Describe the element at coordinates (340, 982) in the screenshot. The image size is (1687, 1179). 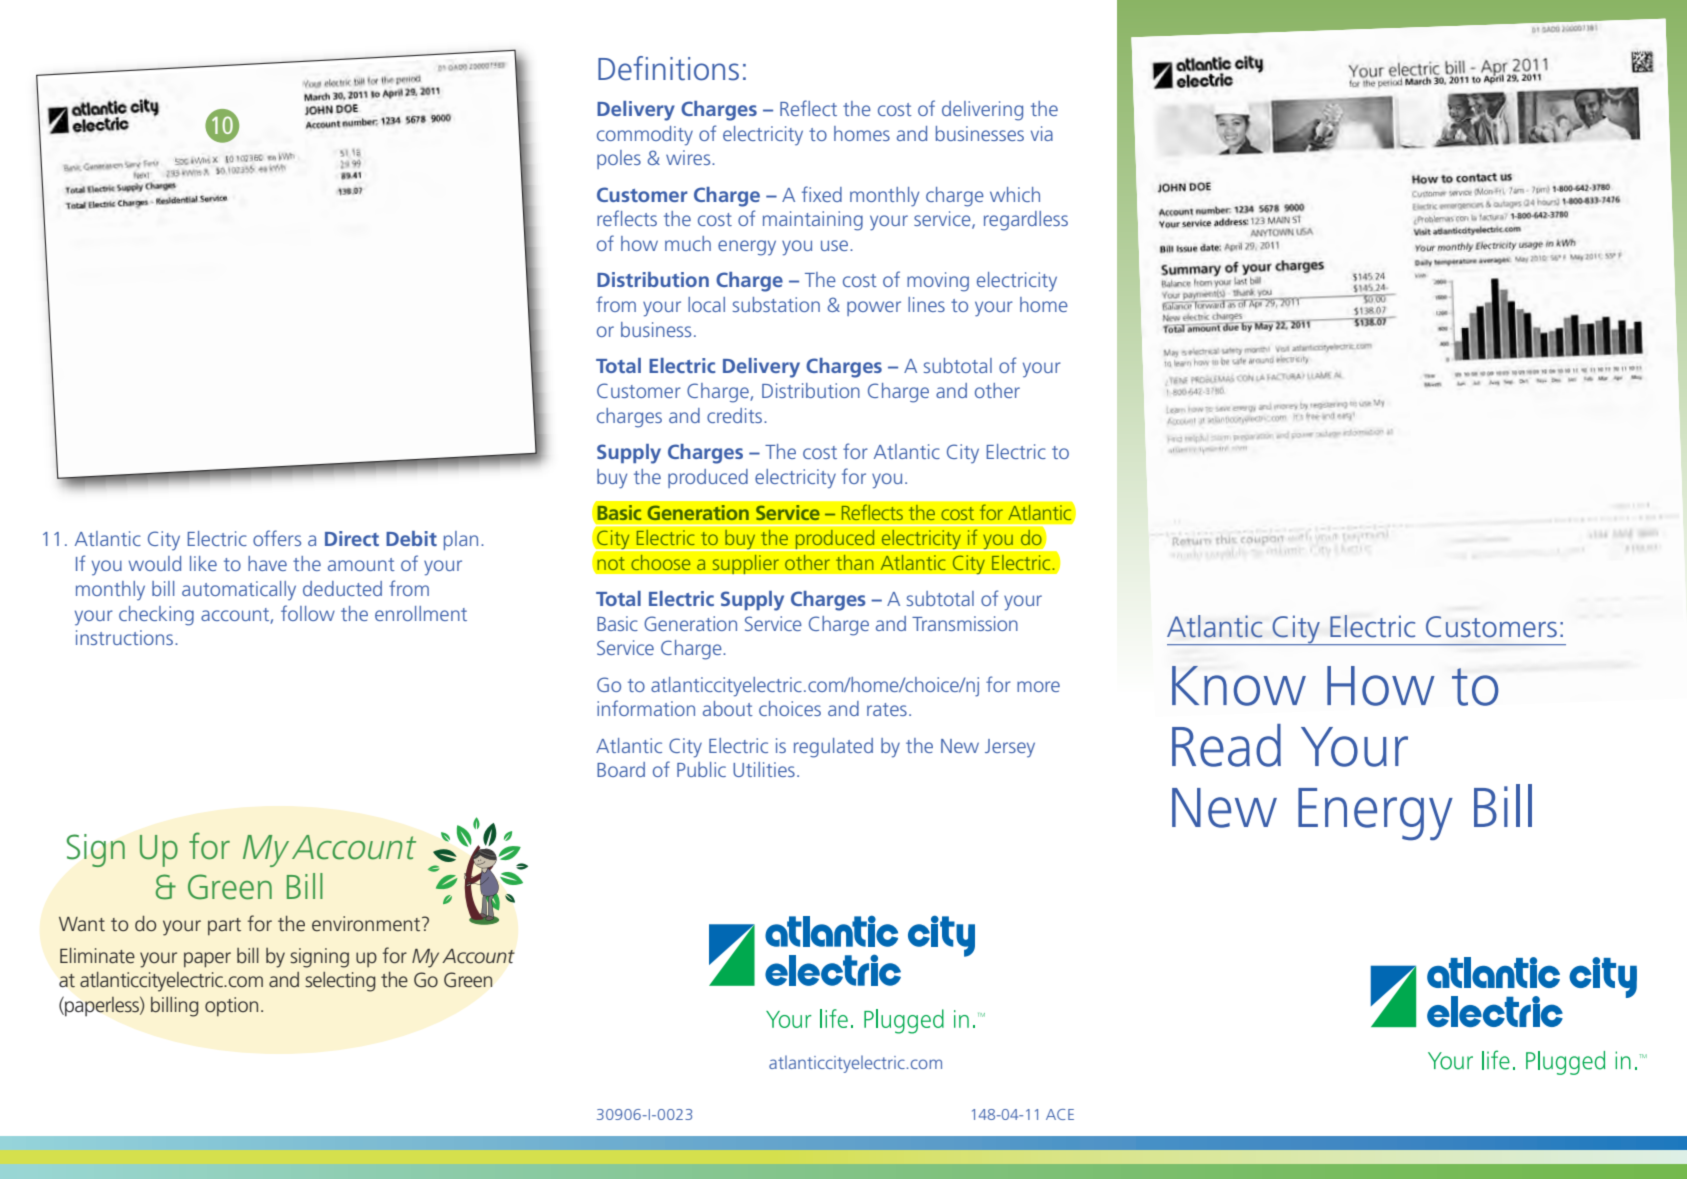
I see `selecting` at that location.
